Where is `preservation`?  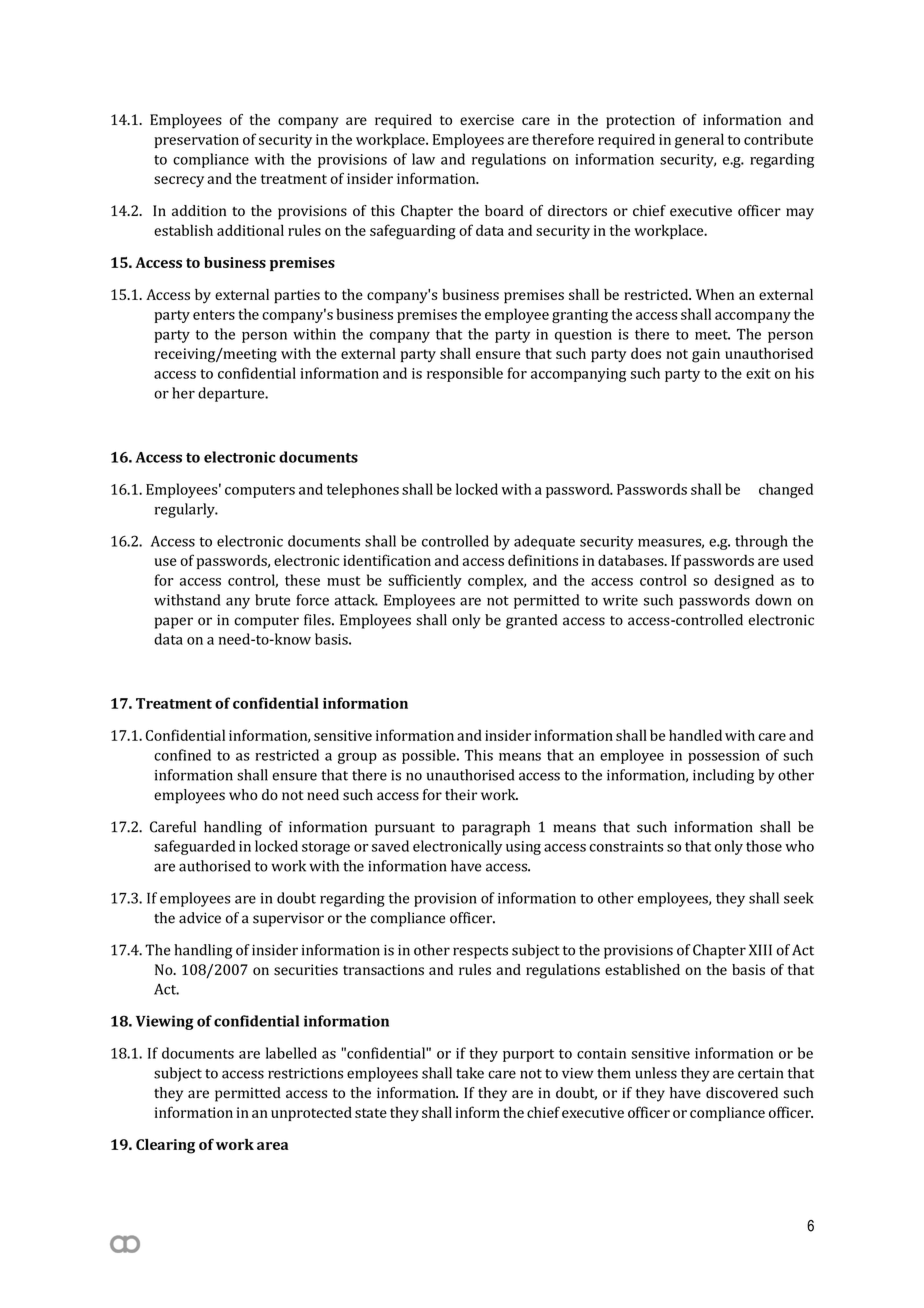
preservation is located at coordinates (196, 141).
